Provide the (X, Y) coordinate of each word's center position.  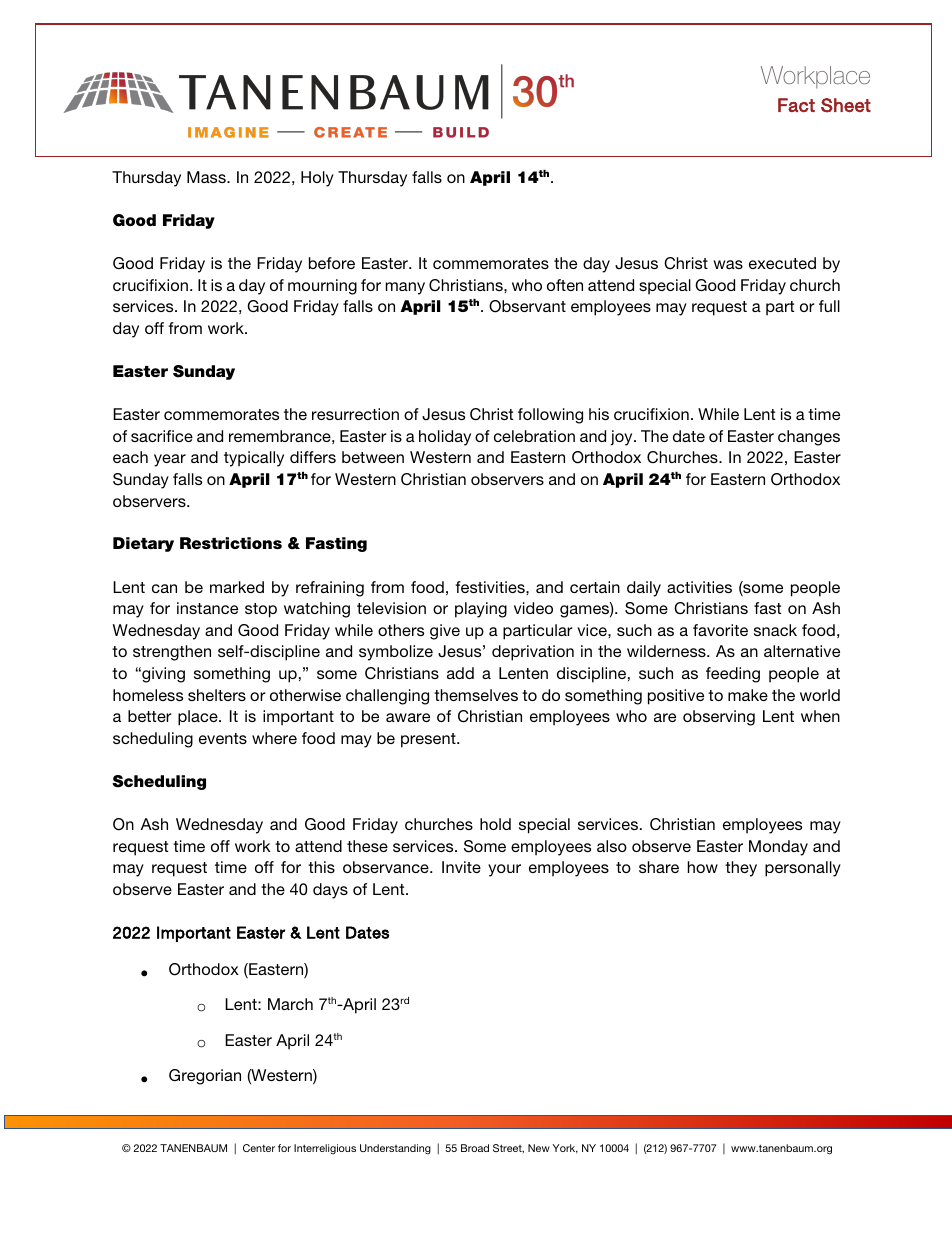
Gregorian (205, 1077)
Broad (475, 1148)
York (565, 1149)
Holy (317, 179)
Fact (796, 105)
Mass (207, 177)
